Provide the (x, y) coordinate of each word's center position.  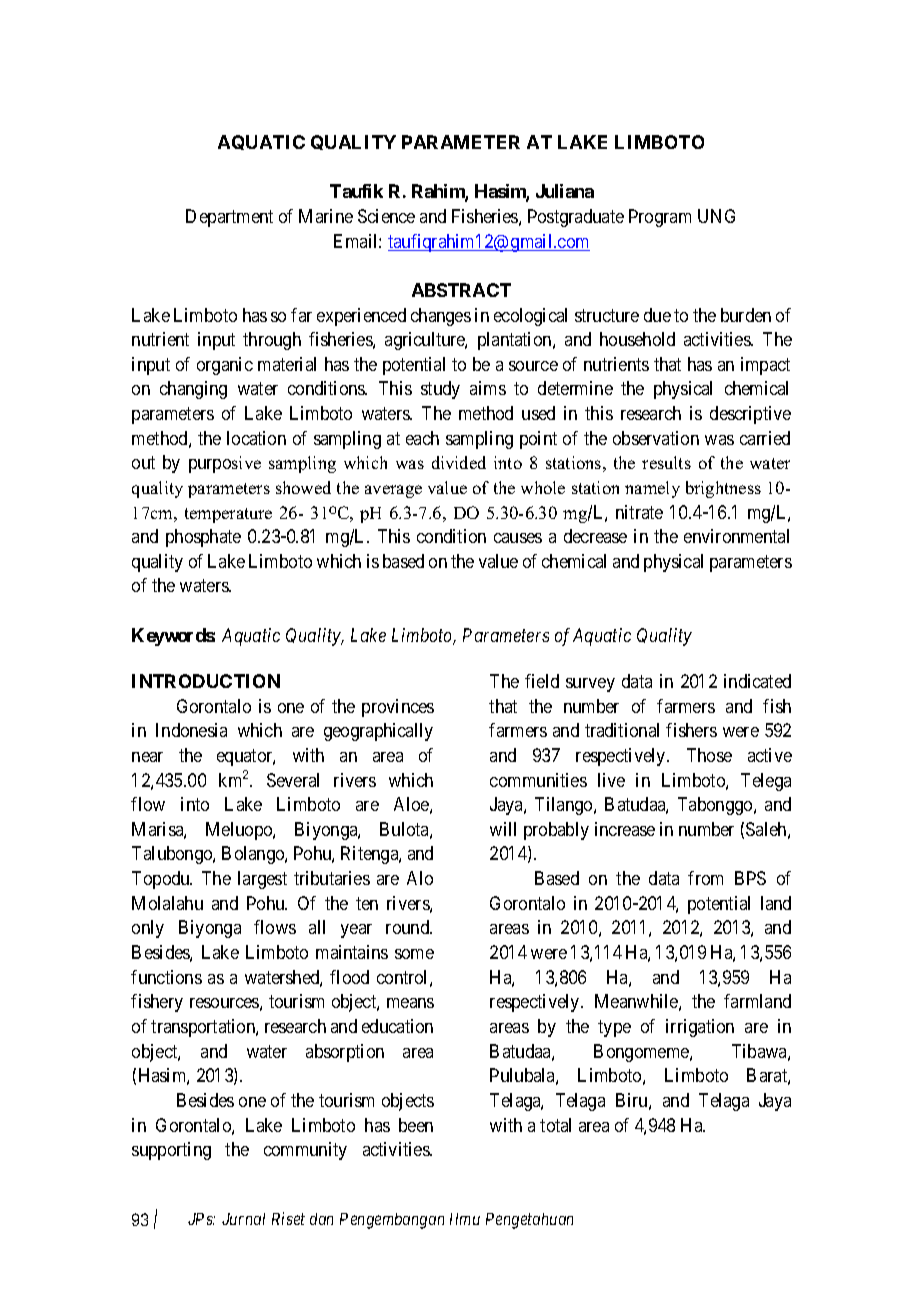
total (555, 1125)
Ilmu (465, 1219)
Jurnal (243, 1219)
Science (386, 216)
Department (229, 218)
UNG (716, 216)
